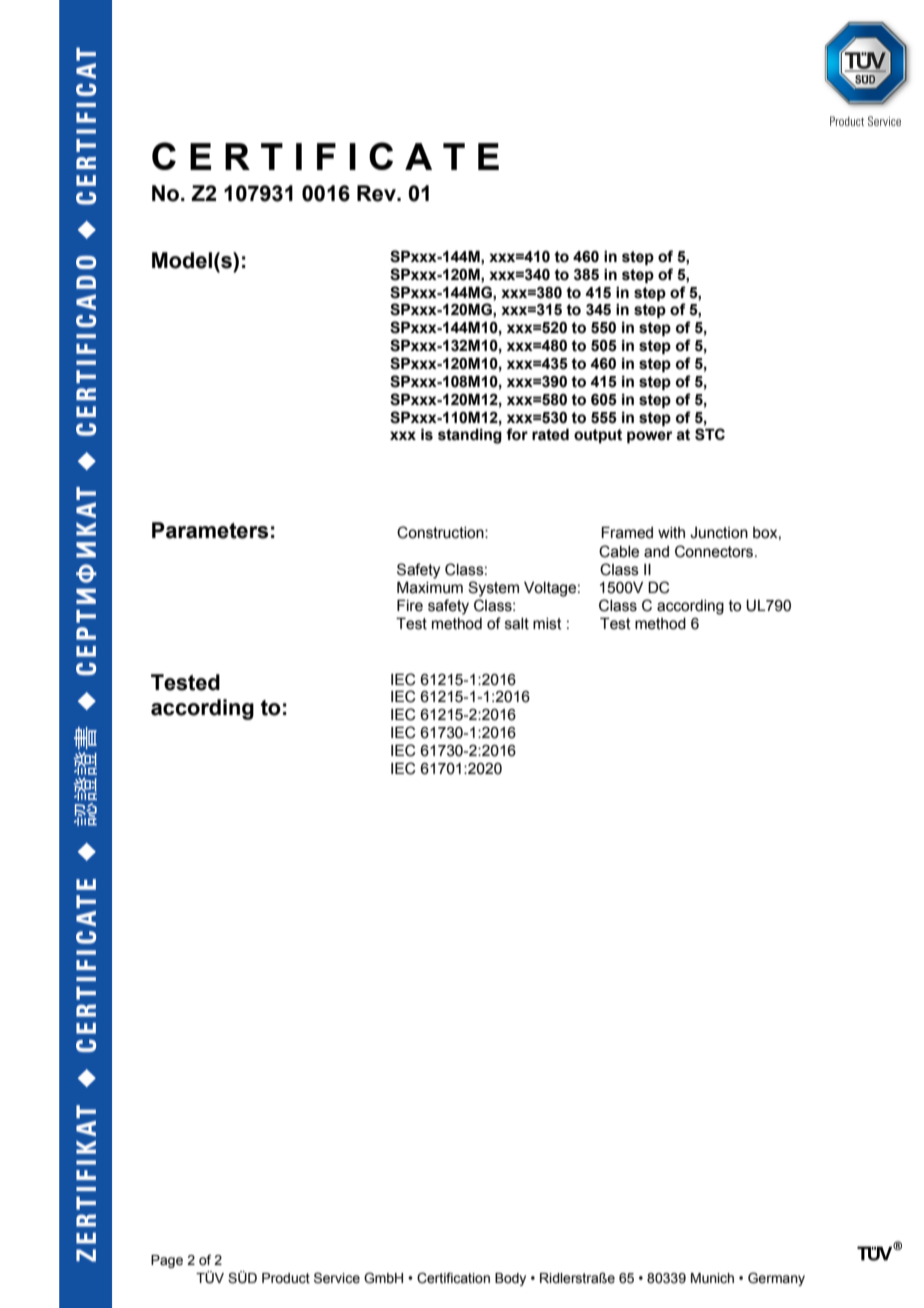 The height and width of the image is (1308, 924). Describe the element at coordinates (377, 193) in the image. I see `Rev` at that location.
